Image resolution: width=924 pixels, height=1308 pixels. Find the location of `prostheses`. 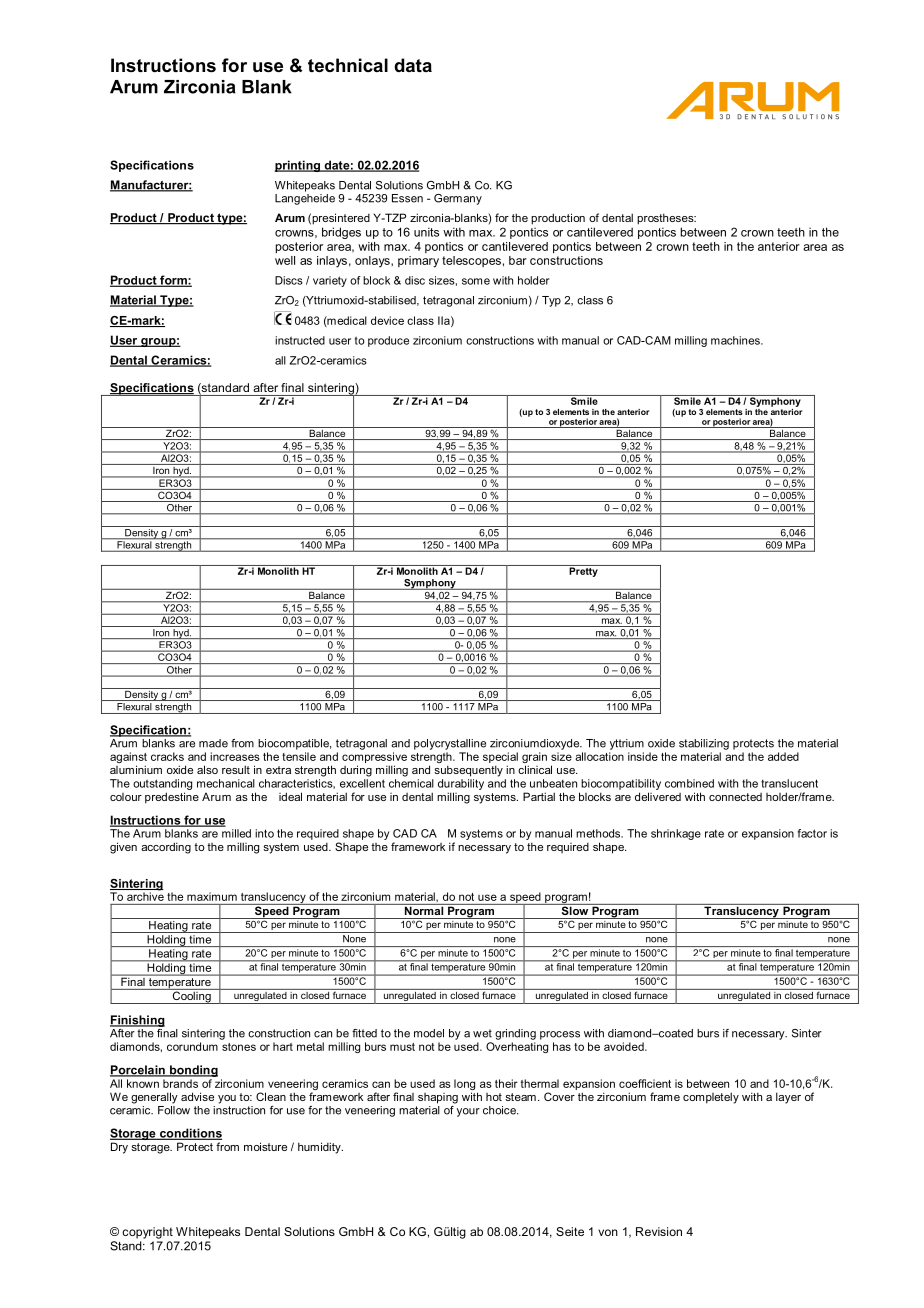

prostheses is located at coordinates (666, 219).
